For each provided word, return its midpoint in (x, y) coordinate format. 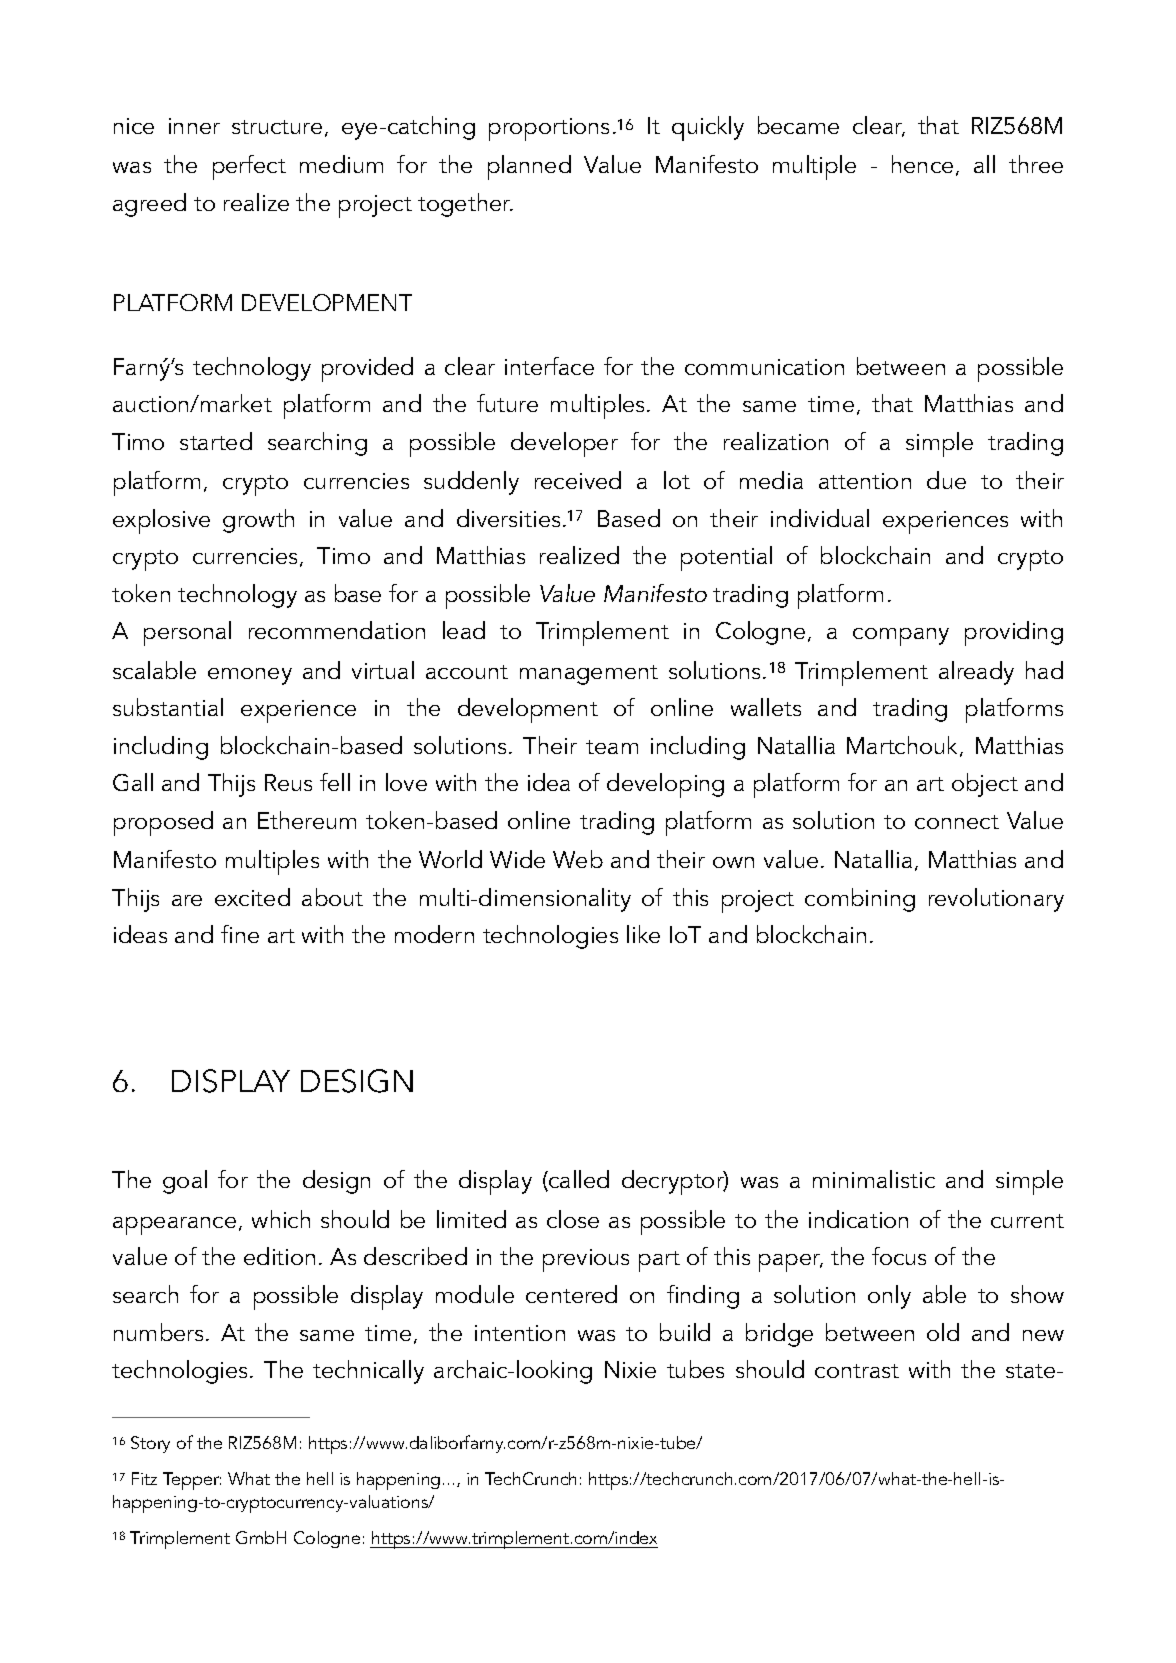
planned (529, 167)
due (946, 480)
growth (258, 521)
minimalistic (874, 1179)
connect (957, 822)
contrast (857, 1371)
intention (520, 1333)
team (612, 747)
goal (185, 1182)
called (578, 1180)
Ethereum (307, 820)
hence (922, 164)
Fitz (144, 1478)
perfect (249, 167)
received (578, 480)
